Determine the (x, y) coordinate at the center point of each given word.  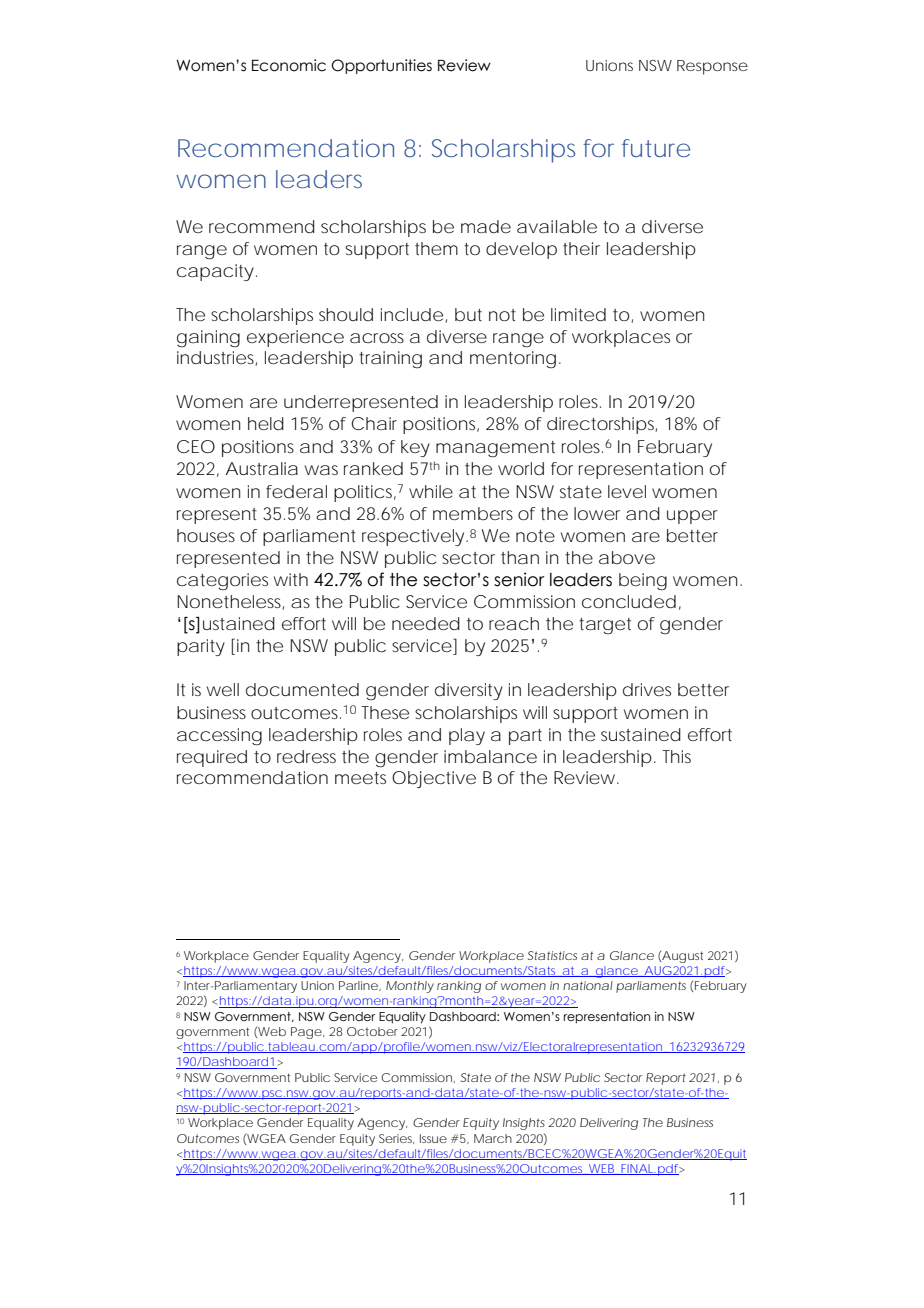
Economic (289, 65)
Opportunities (381, 66)
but (468, 315)
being (643, 582)
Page (306, 1033)
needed (426, 623)
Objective (434, 779)
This (676, 756)
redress (306, 756)
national (588, 985)
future (656, 148)
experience (295, 338)
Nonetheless (230, 602)
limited (578, 314)
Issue (433, 1138)
